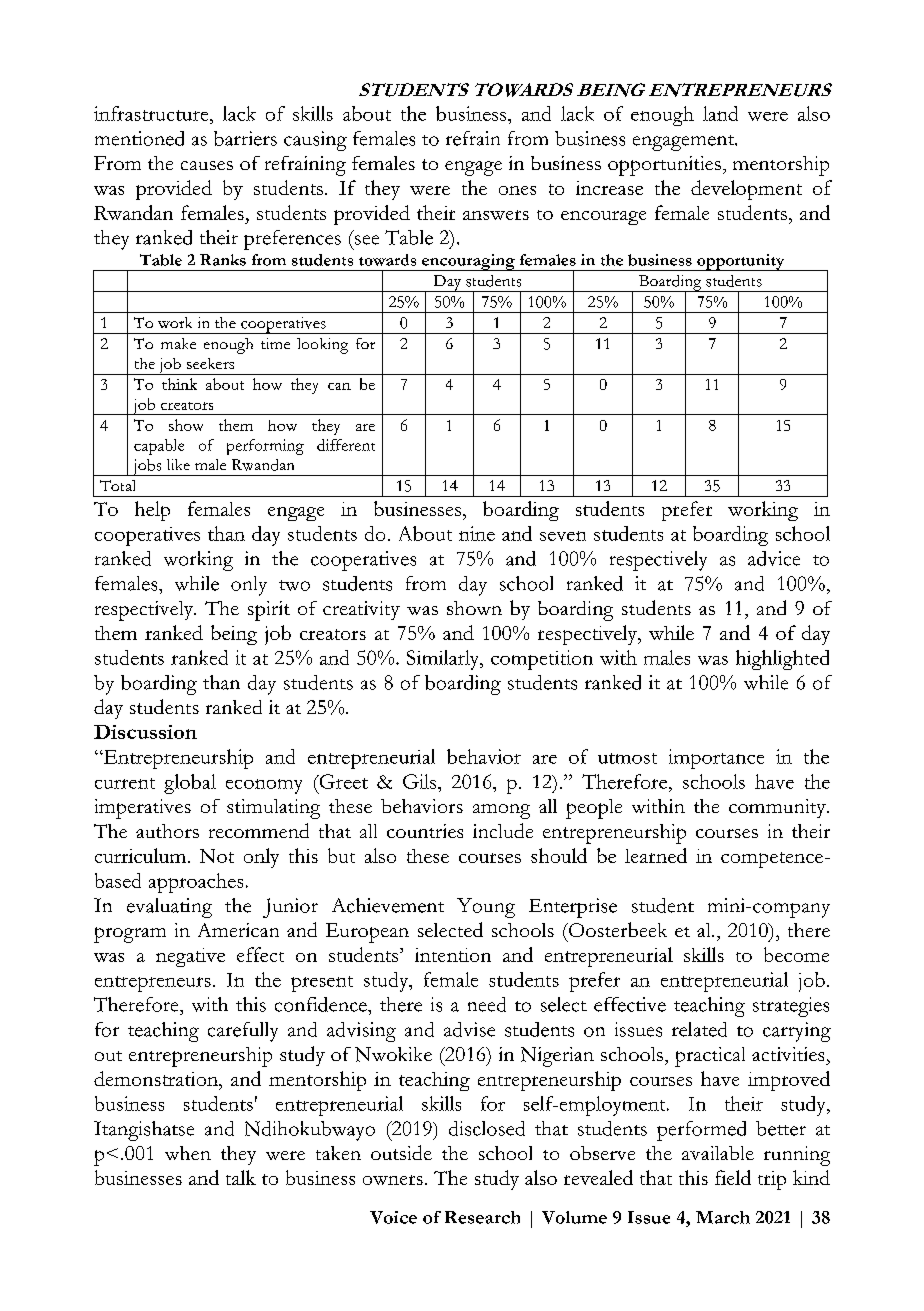 This image has width=924, height=1311. Describe the element at coordinates (778, 808) in the image. I see `community` at that location.
